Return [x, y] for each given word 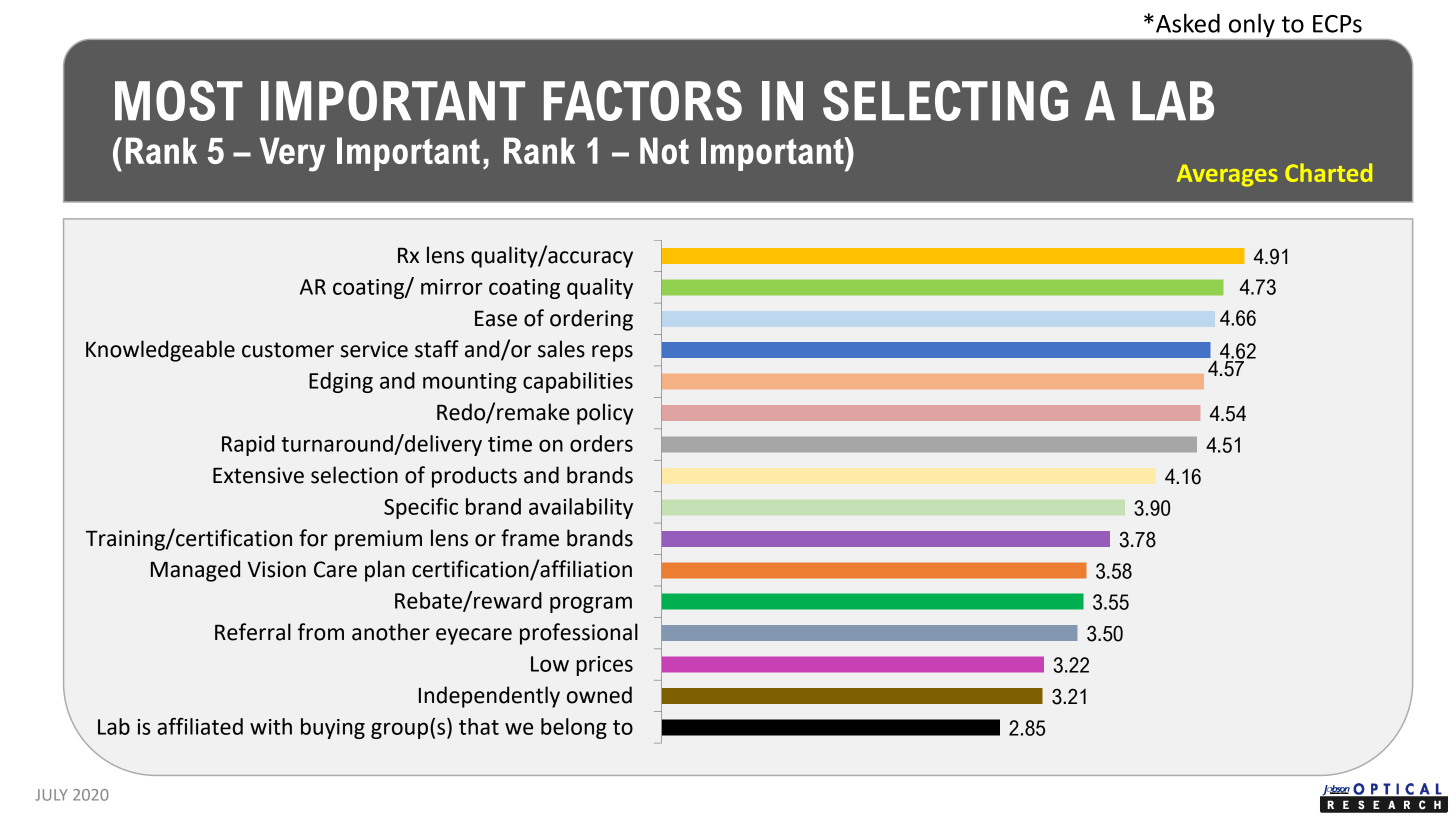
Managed [195, 571]
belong [574, 728]
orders [601, 443]
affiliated [200, 726]
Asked [1188, 23]
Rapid [248, 445]
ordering [591, 320]
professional [579, 634]
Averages [1227, 176]
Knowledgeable [160, 351]
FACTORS [643, 100]
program [591, 604]
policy [605, 414]
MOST [179, 100]
